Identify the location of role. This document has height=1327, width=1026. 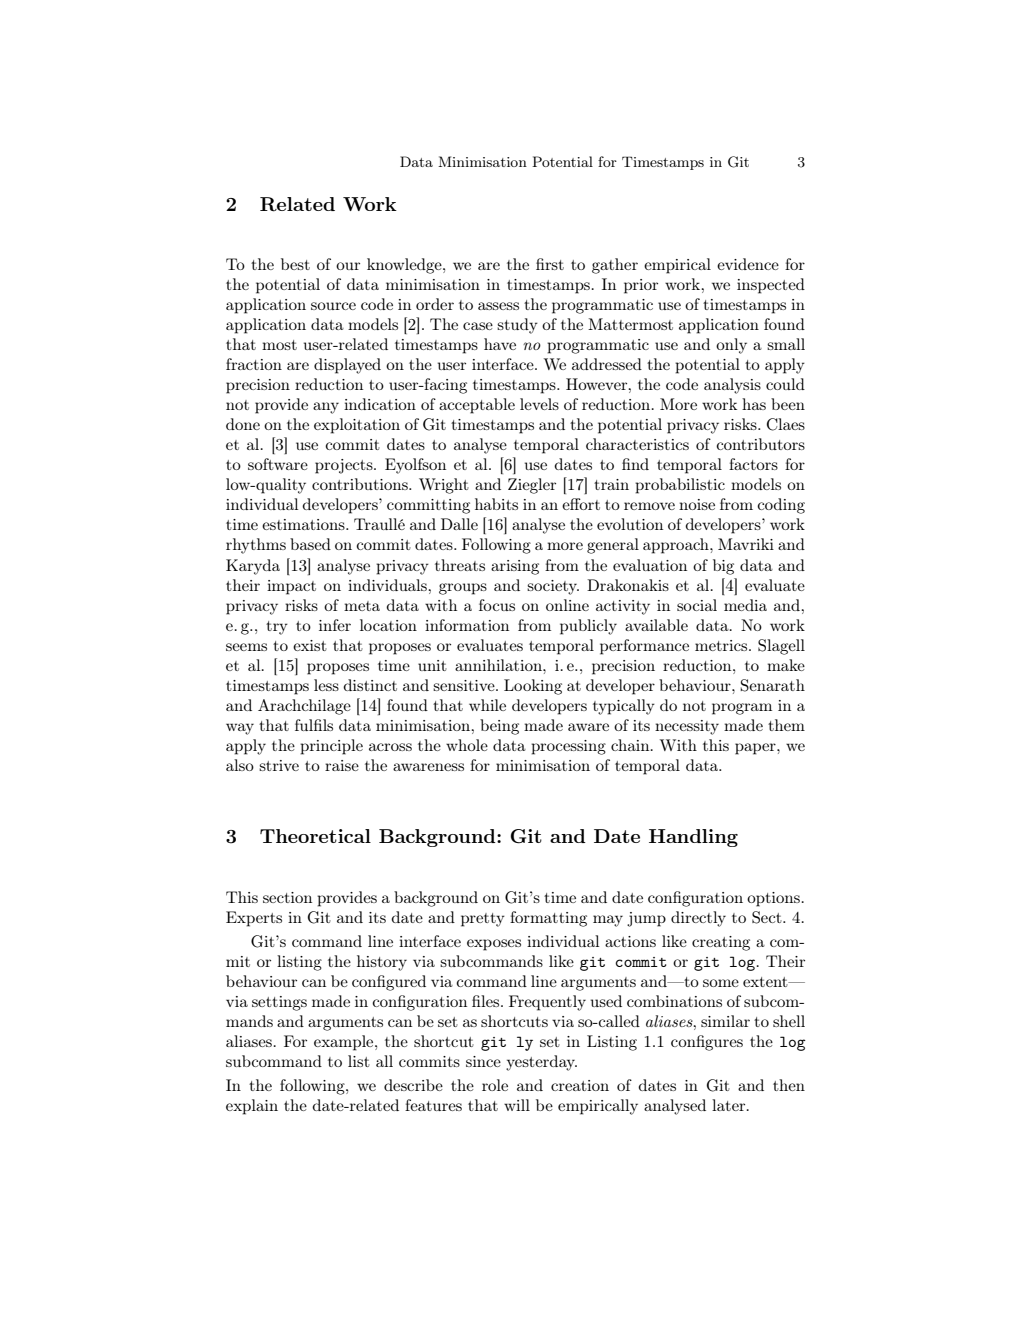
(495, 1085).
